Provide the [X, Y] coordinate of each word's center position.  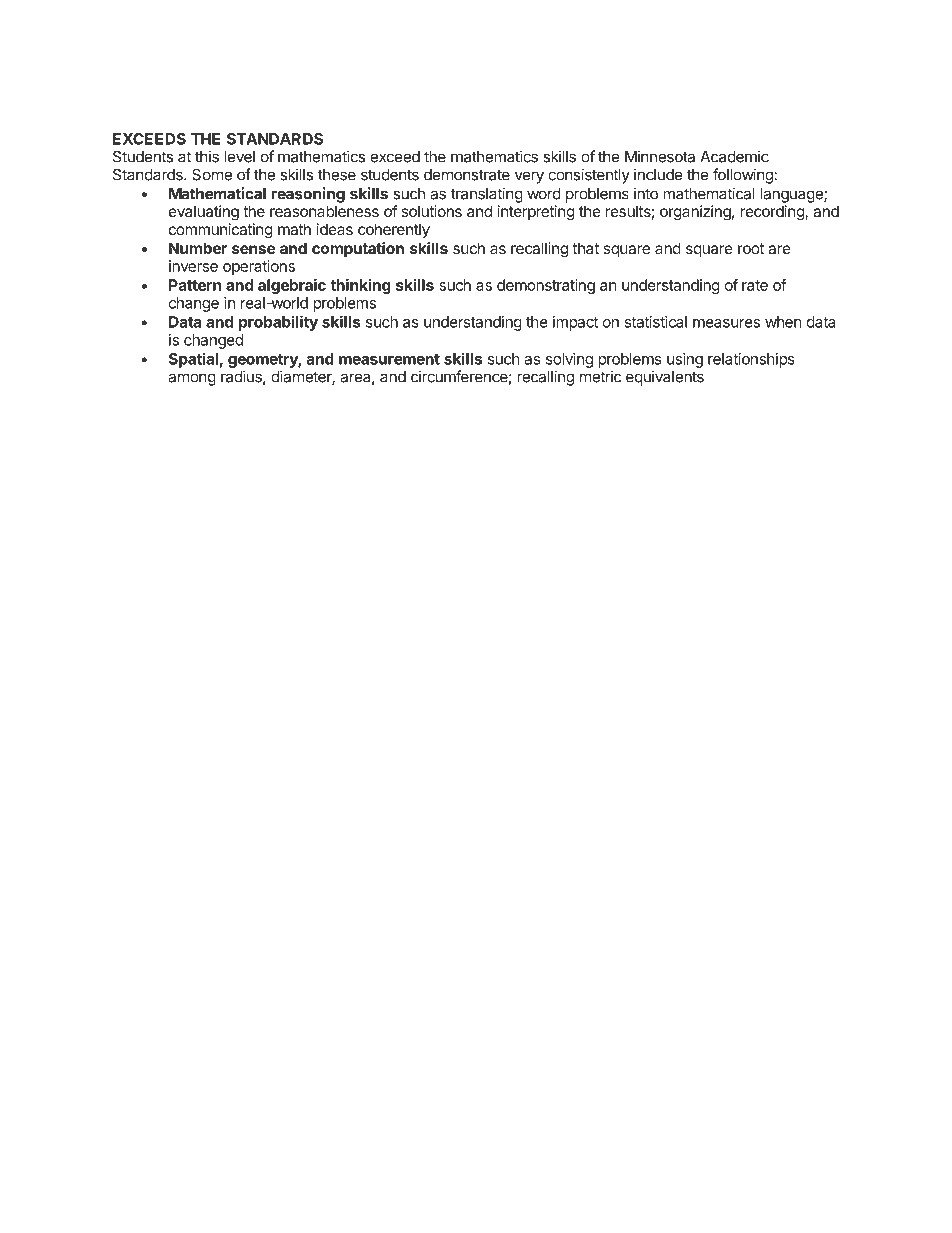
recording [773, 213]
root [751, 248]
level [240, 157]
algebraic [292, 286]
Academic [734, 156]
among [192, 379]
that [585, 248]
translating [487, 195]
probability [278, 323]
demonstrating [546, 286]
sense [253, 249]
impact [575, 323]
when [783, 322]
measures [726, 323]
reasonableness [324, 211]
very [529, 177]
